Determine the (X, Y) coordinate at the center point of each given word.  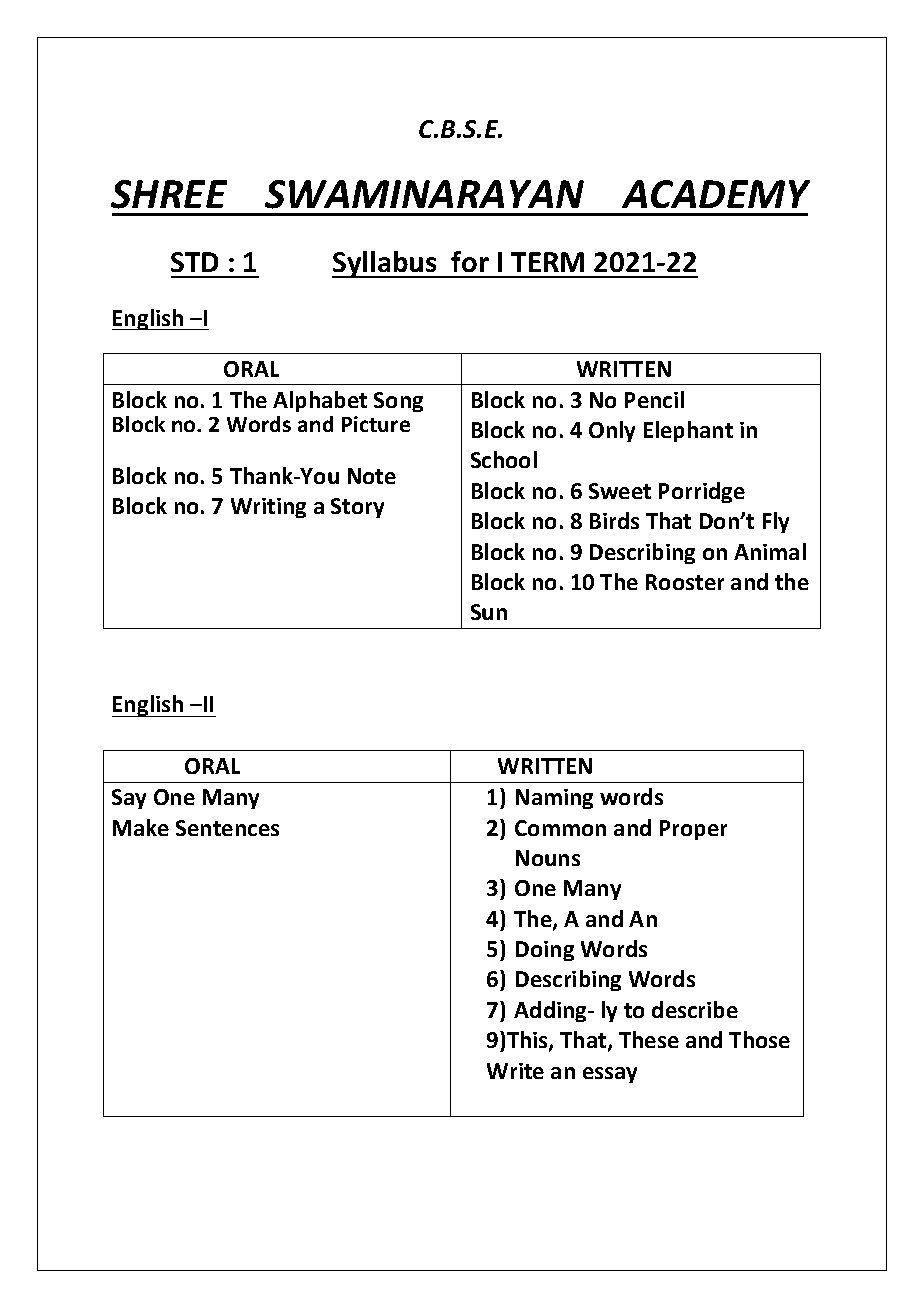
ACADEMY (716, 194)
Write (515, 1071)
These (649, 1039)
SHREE (169, 194)
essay (610, 1075)
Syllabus (385, 264)
